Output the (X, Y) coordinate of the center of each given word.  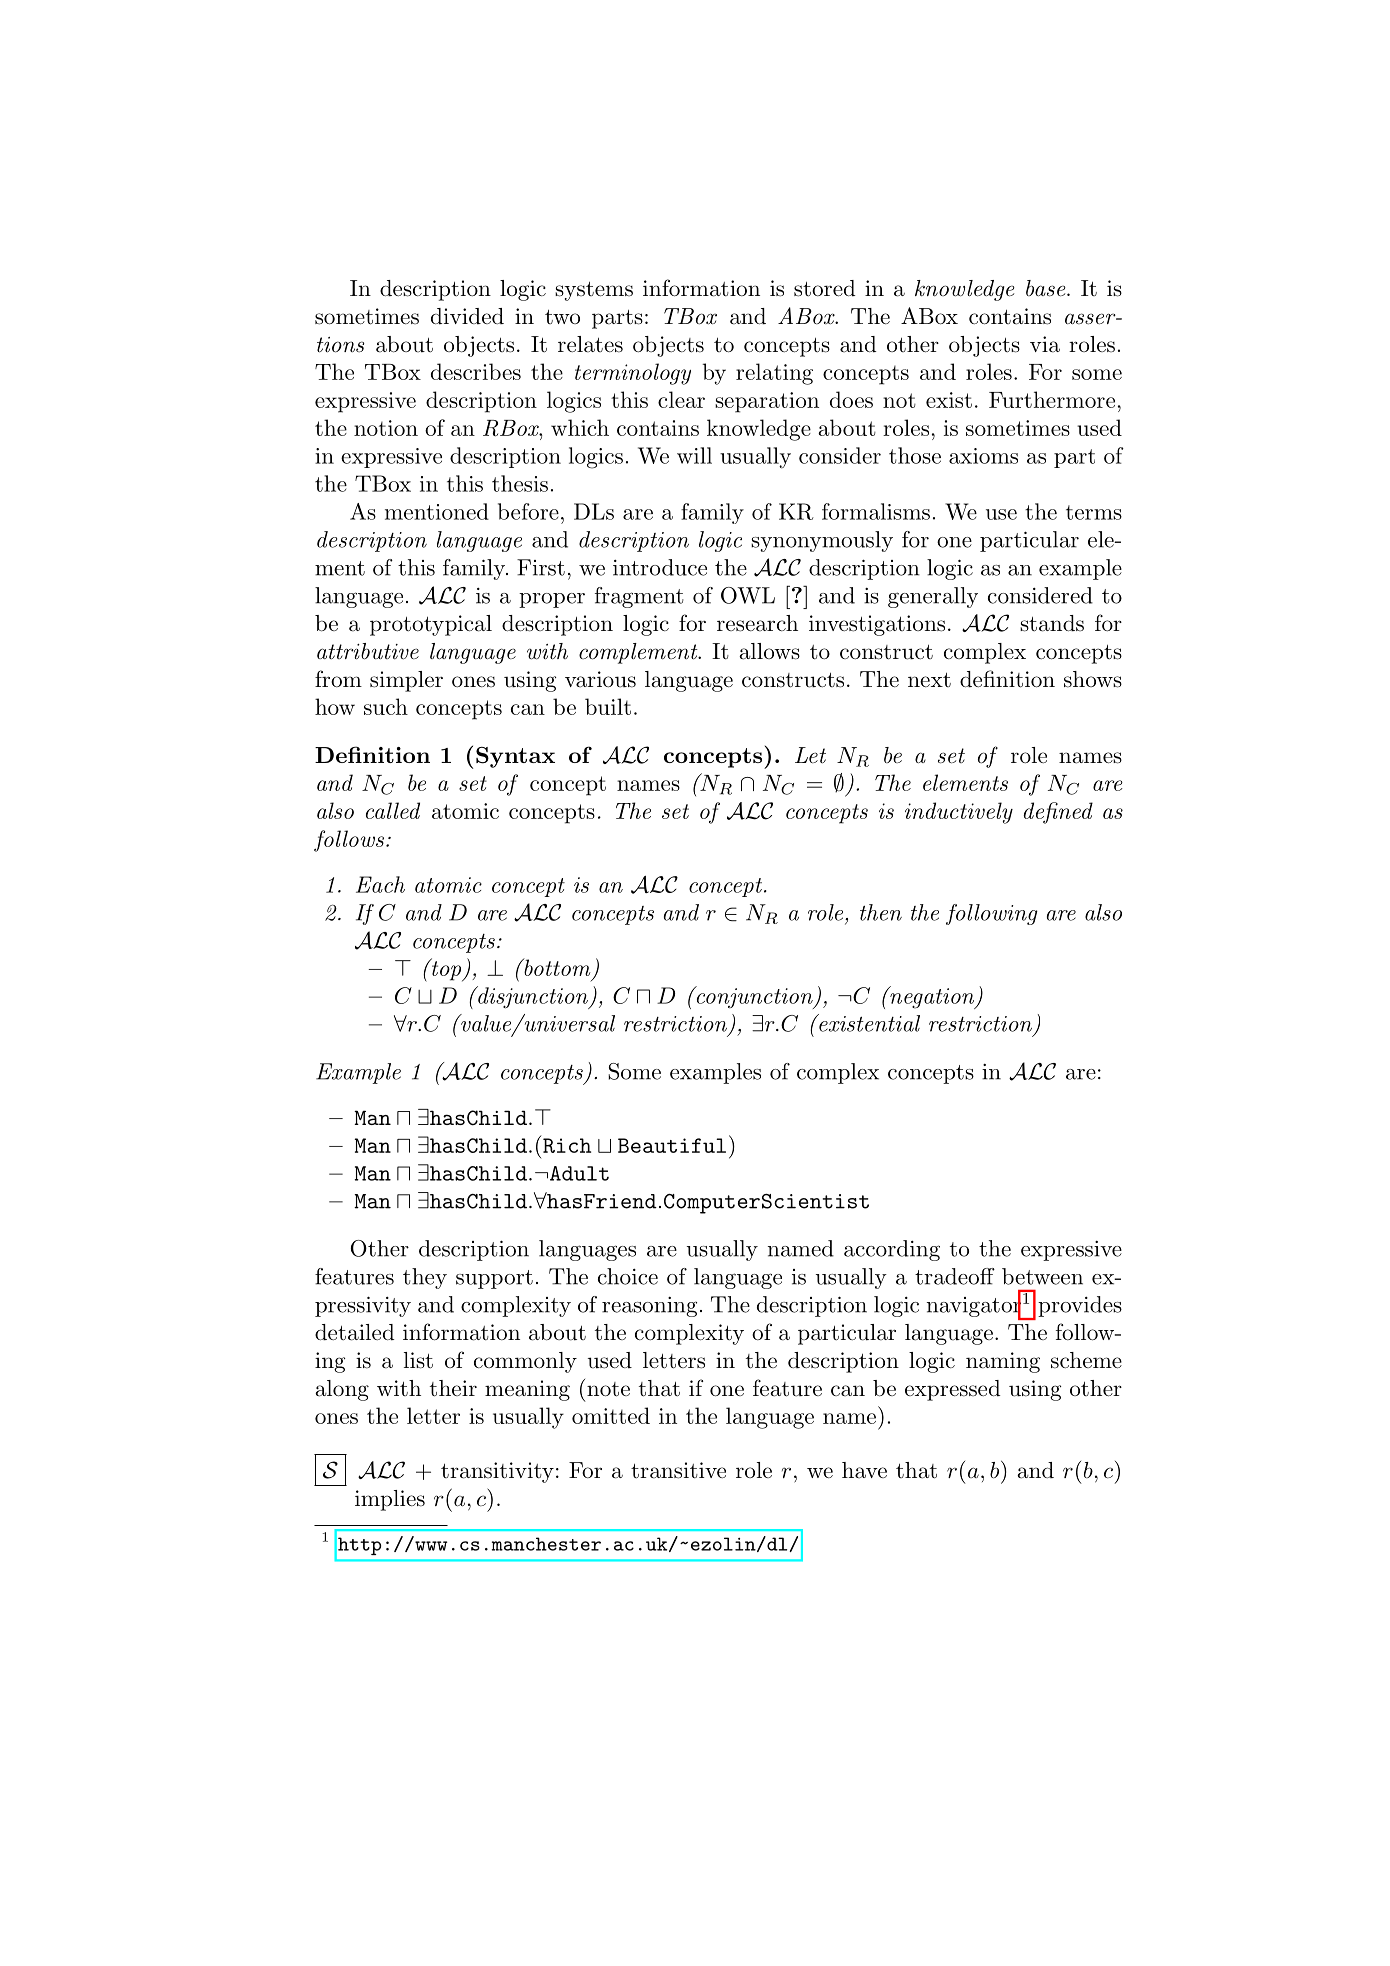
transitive (678, 1470)
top (446, 970)
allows (769, 651)
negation (932, 997)
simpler (406, 681)
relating (774, 374)
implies (390, 1500)
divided (467, 316)
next (929, 680)
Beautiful (672, 1145)
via (1045, 344)
